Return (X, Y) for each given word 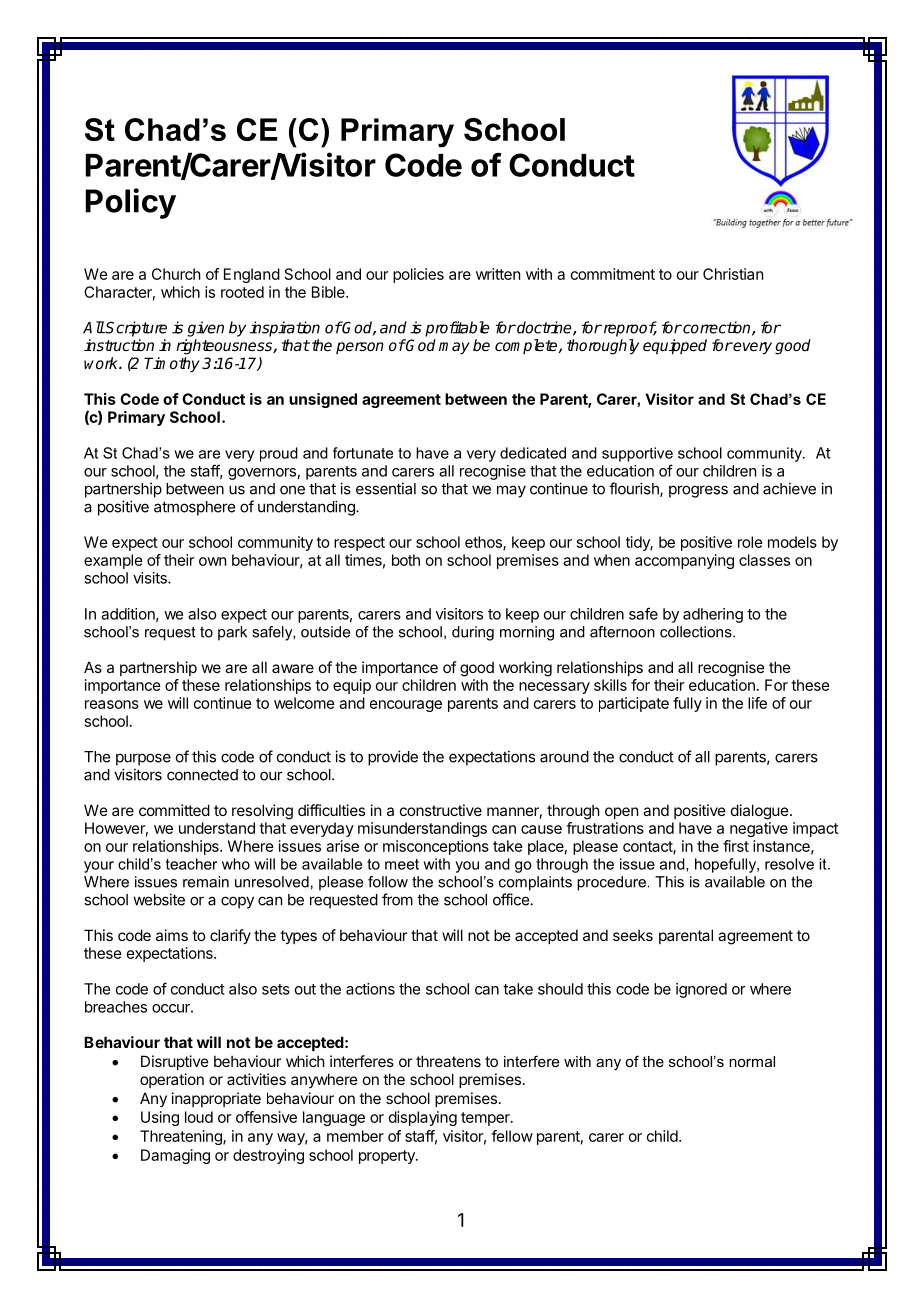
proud (279, 454)
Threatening (182, 1137)
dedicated (533, 453)
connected (202, 775)
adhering (713, 615)
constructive (441, 810)
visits (151, 578)
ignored (701, 990)
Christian (733, 274)
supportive (637, 454)
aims (172, 935)
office (511, 899)
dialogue (761, 812)
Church (176, 274)
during (473, 633)
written (498, 274)
